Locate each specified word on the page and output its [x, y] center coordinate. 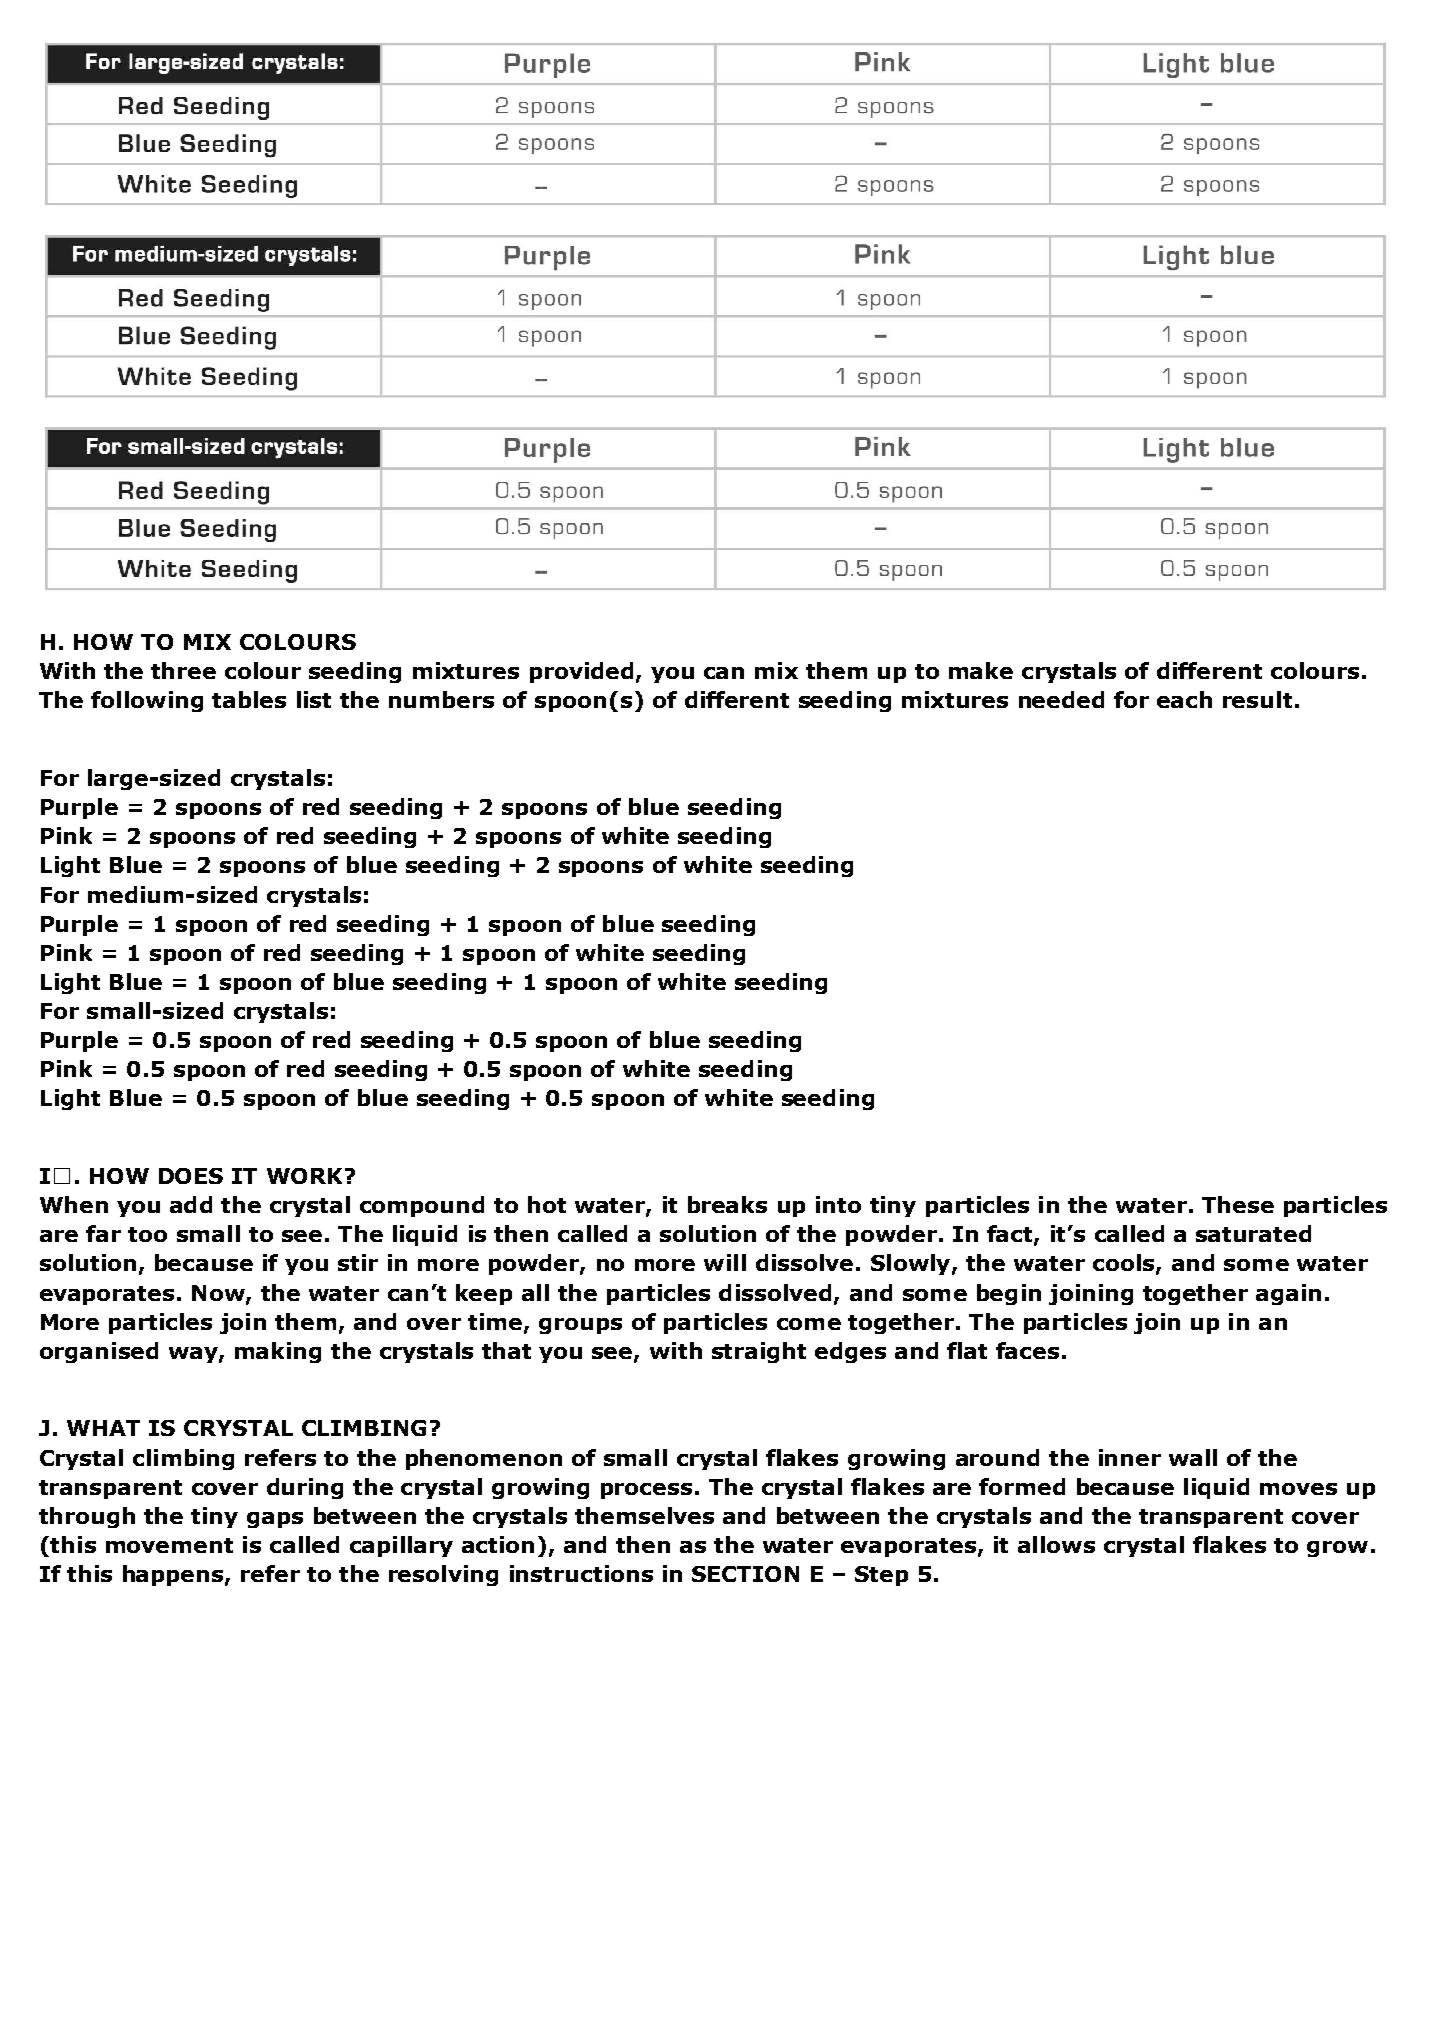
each [1184, 699]
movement [169, 1545]
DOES [191, 1176]
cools [1125, 1264]
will [725, 1262]
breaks [727, 1204]
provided [581, 672]
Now [219, 1294]
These [1238, 1204]
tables [249, 699]
